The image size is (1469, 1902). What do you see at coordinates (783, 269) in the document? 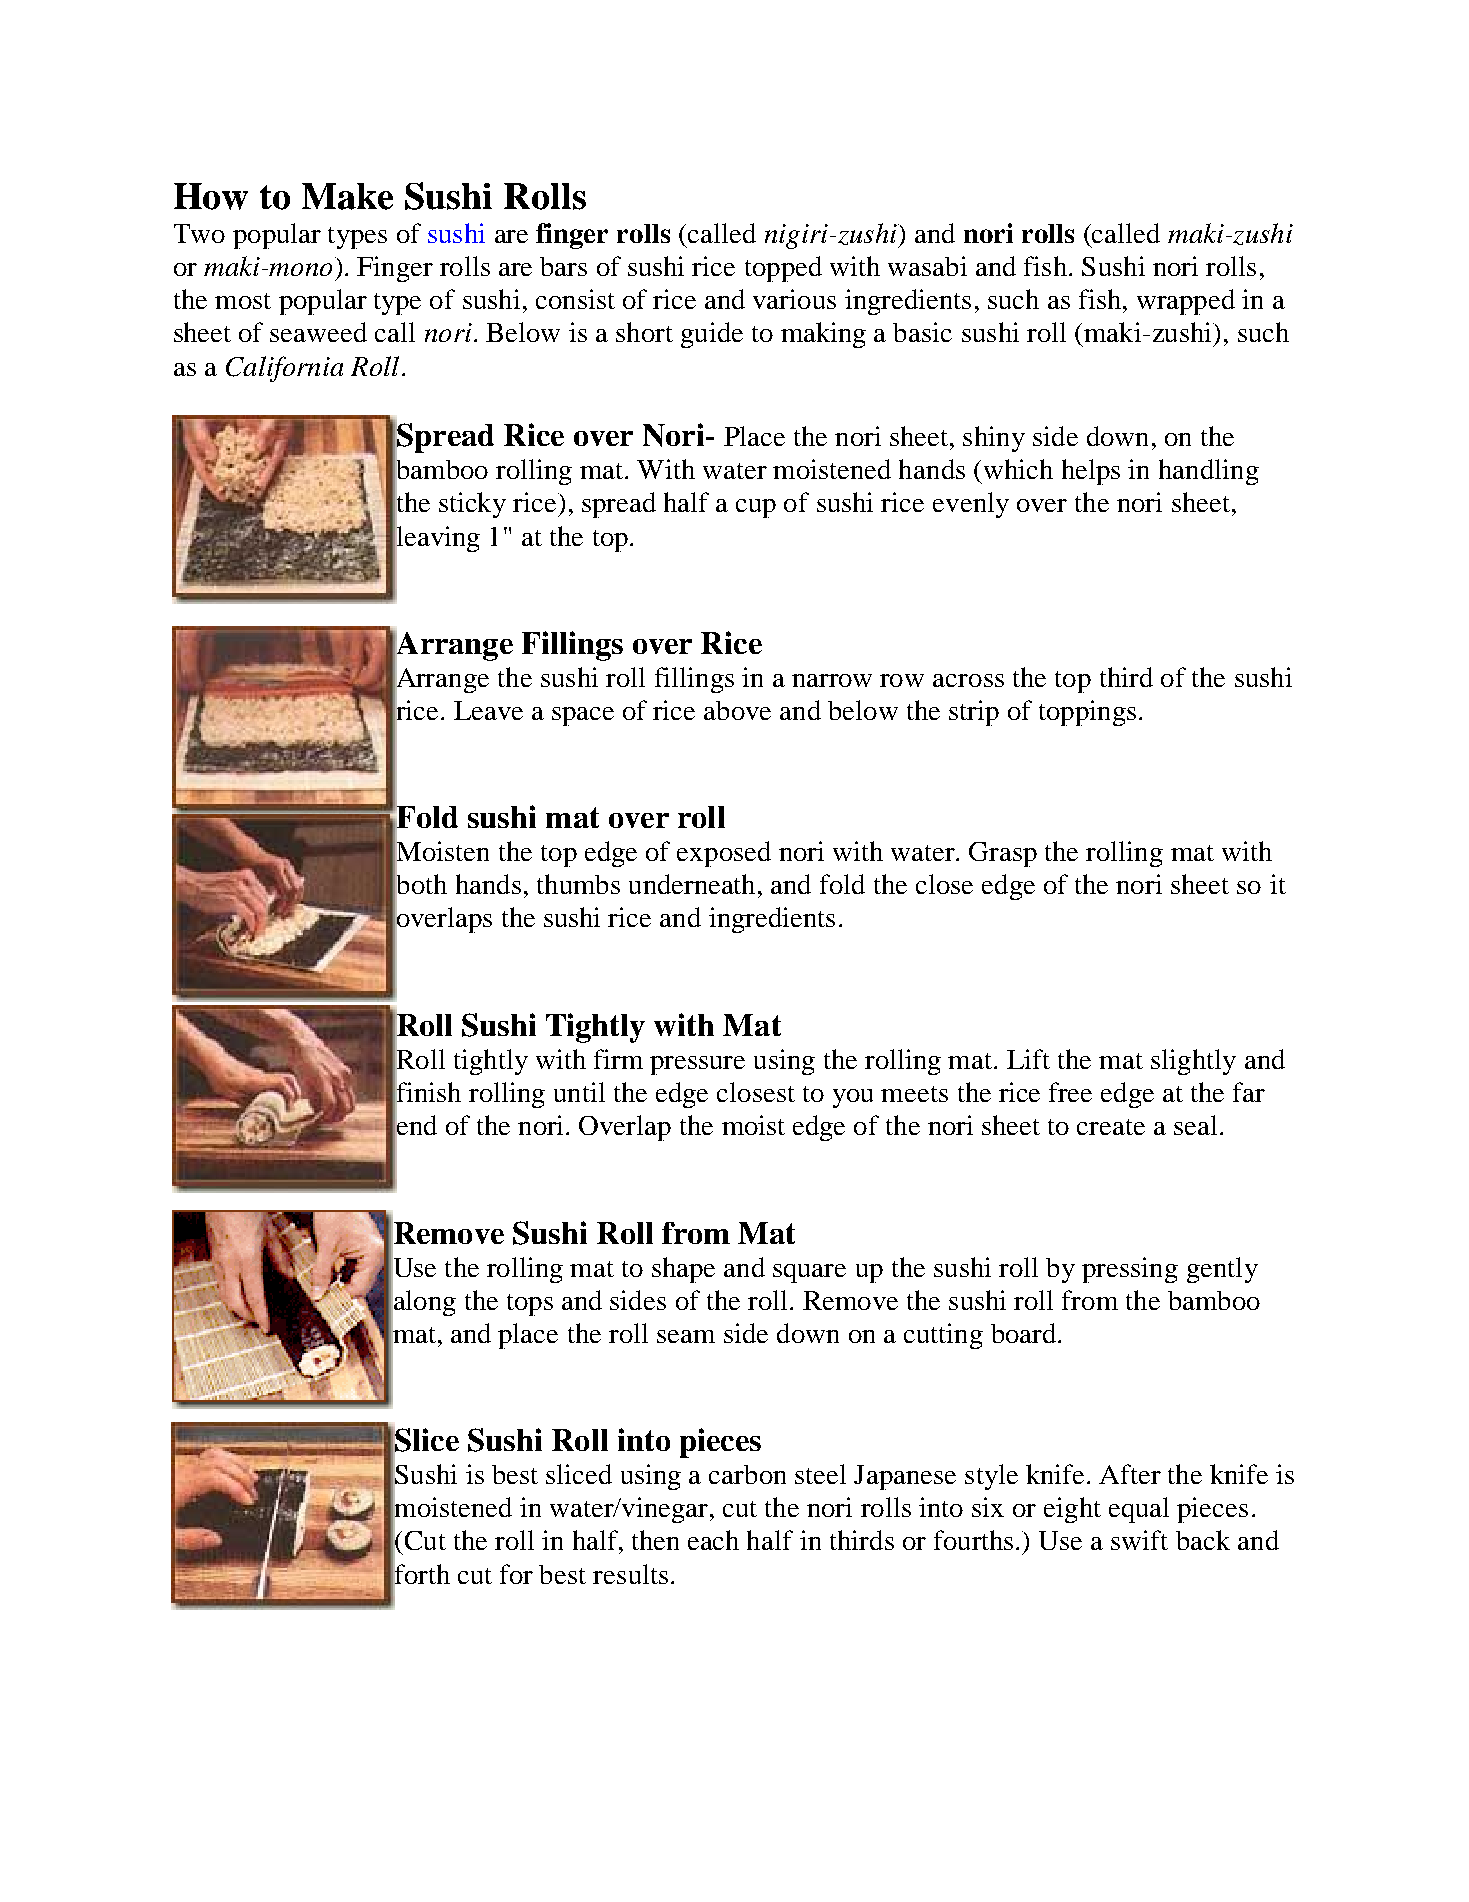
I see `topped` at bounding box center [783, 269].
